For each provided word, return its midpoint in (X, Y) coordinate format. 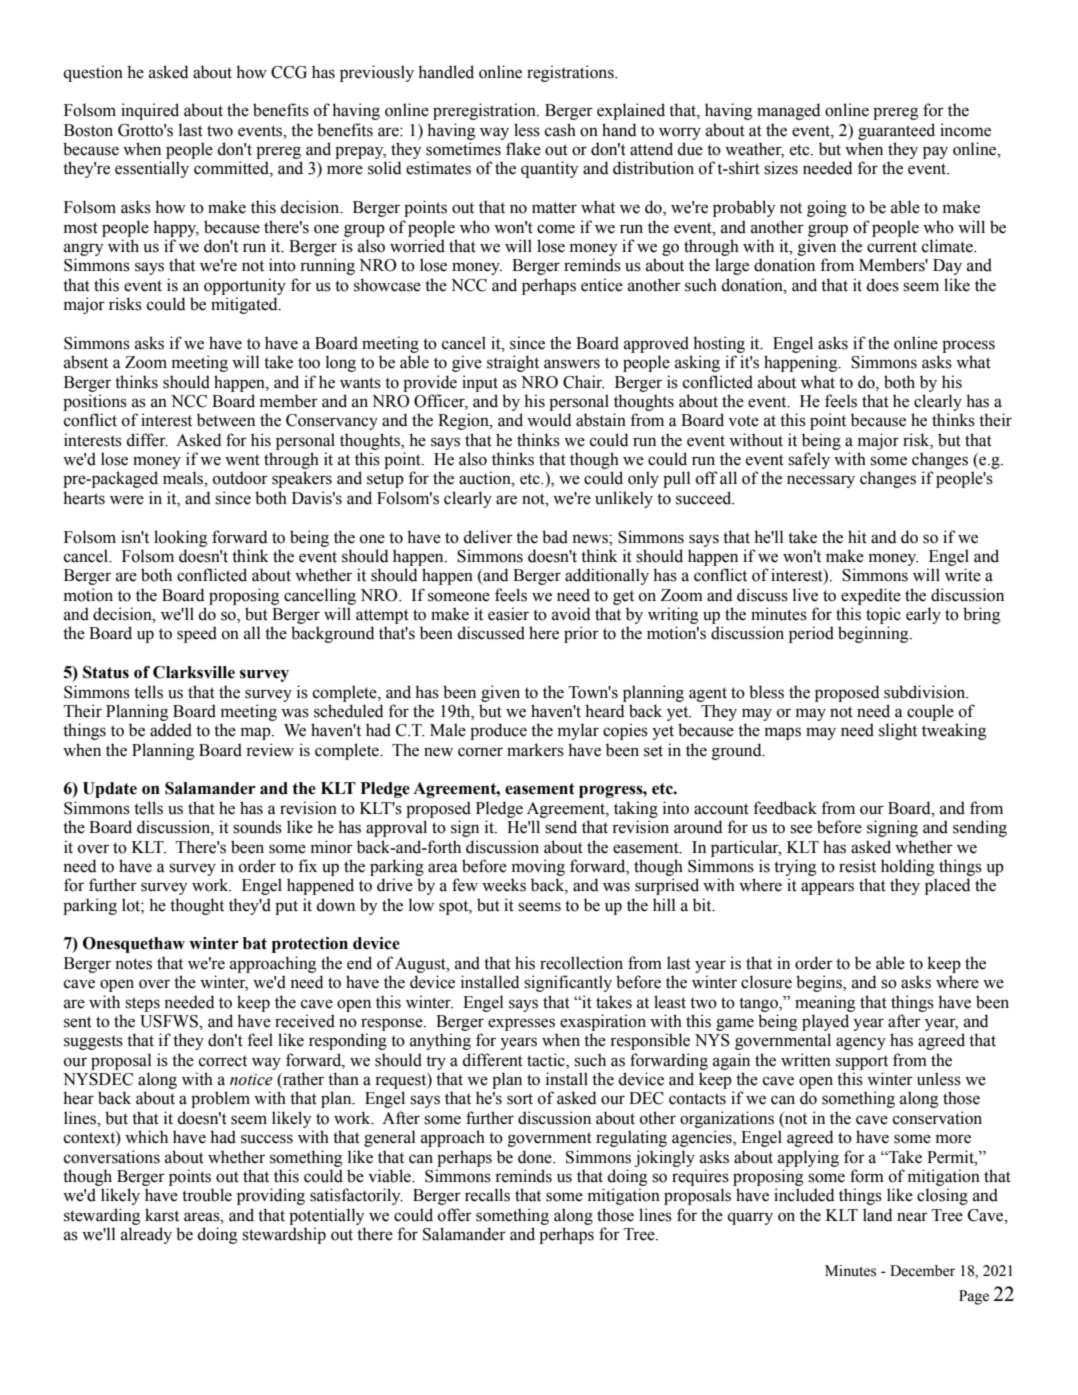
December (922, 1271)
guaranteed (896, 131)
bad (555, 537)
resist (857, 866)
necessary (821, 481)
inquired (150, 111)
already (146, 1235)
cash (560, 130)
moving (538, 867)
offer (455, 1215)
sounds (257, 827)
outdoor (240, 478)
